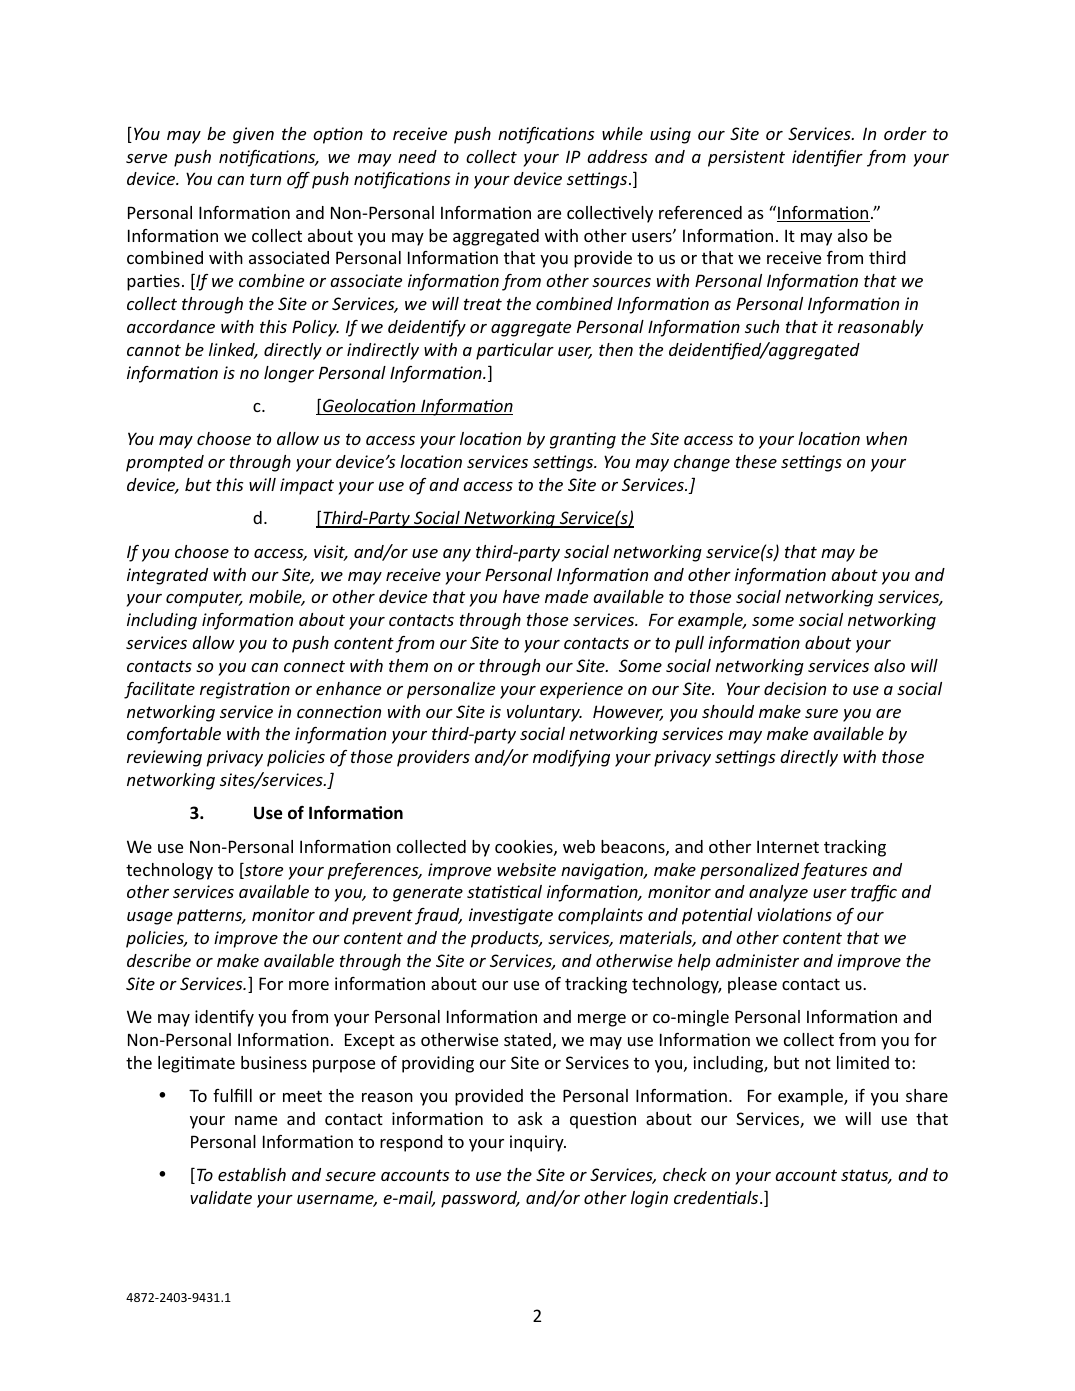 This screenshot has height=1391, width=1075. Describe the element at coordinates (289, 374) in the screenshot. I see `longer` at that location.
